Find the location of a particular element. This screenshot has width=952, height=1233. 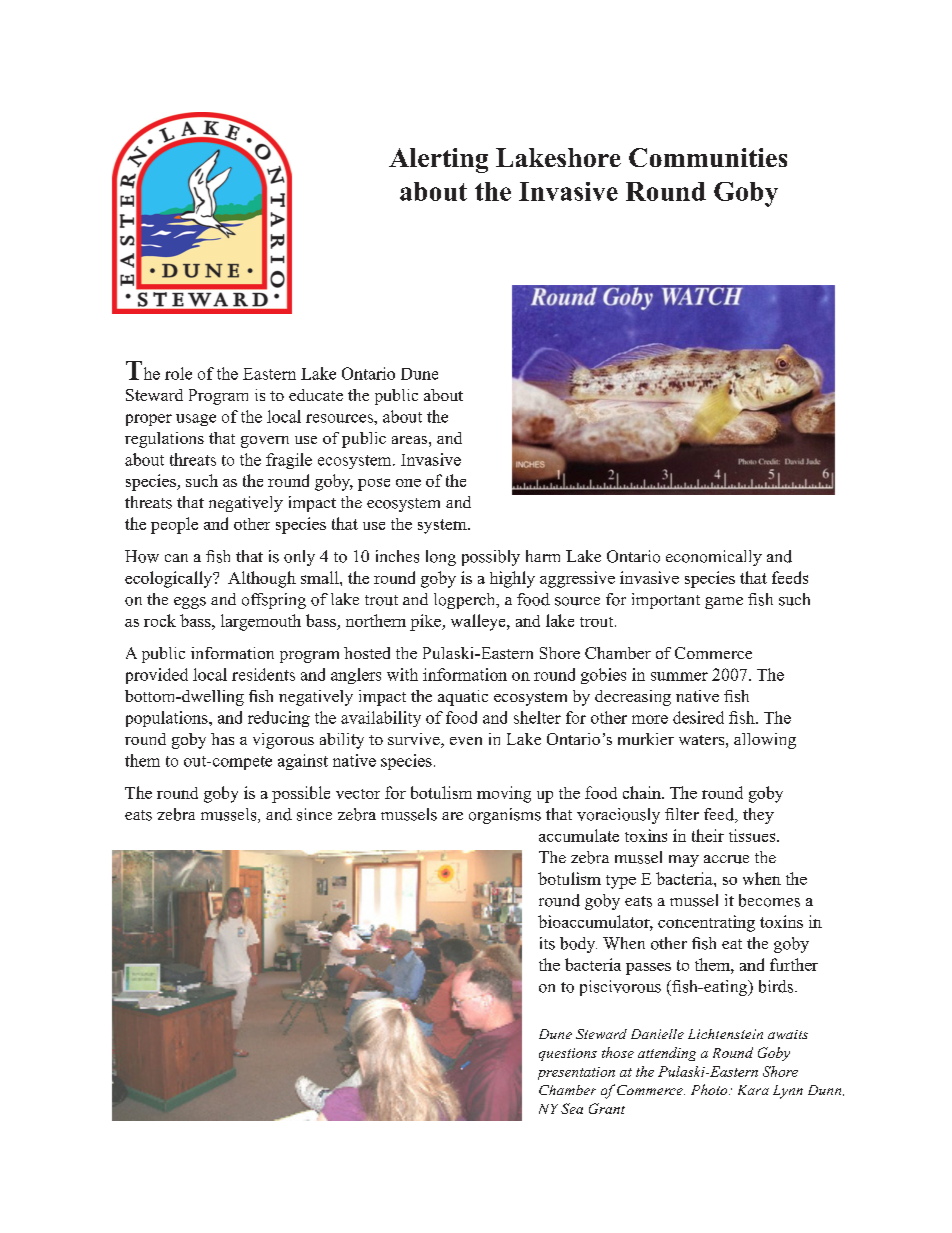

game is located at coordinates (724, 603).
